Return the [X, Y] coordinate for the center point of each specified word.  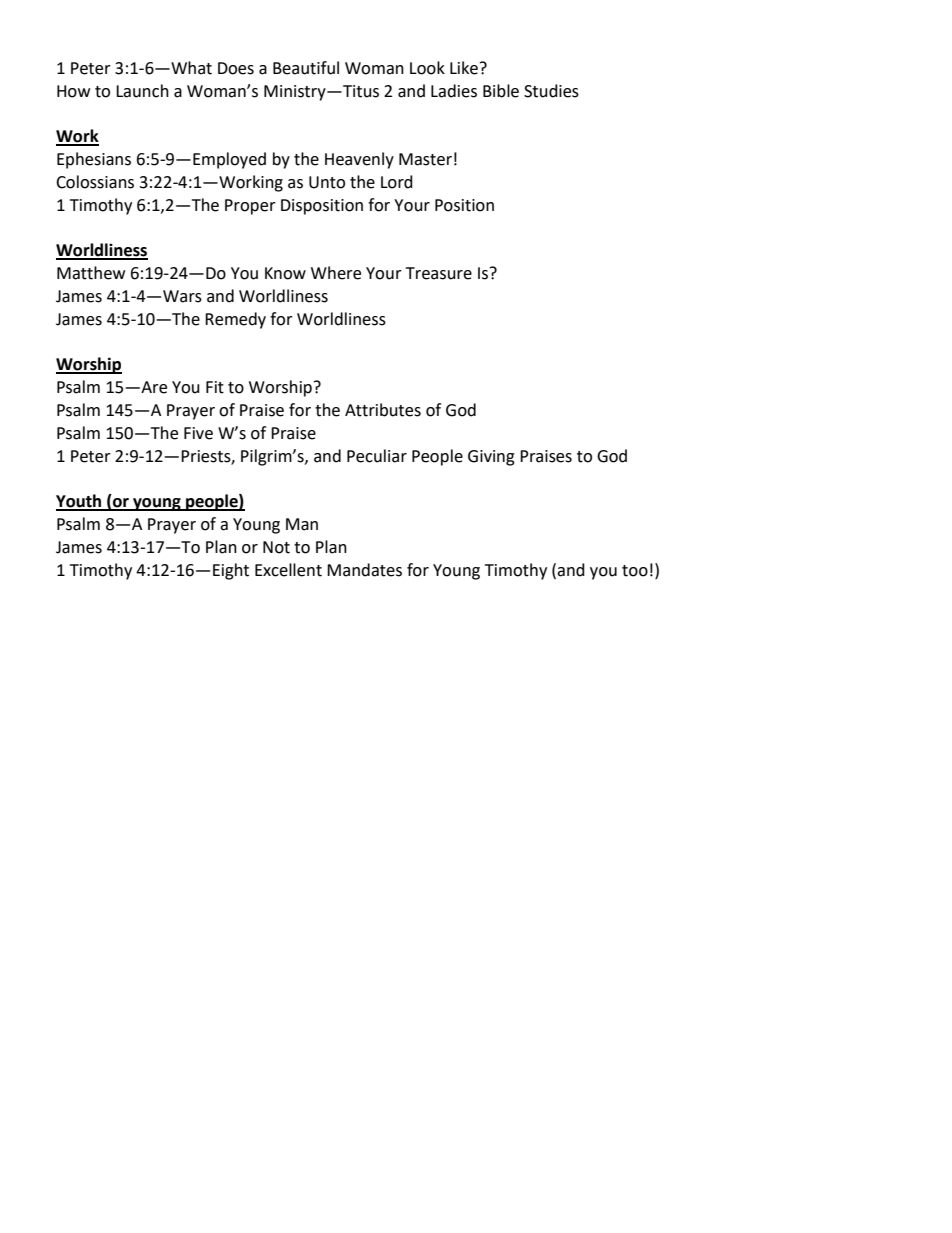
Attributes [383, 410]
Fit [215, 387]
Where [336, 273]
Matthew [91, 273]
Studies [551, 91]
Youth [80, 502]
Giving [491, 458]
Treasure [439, 273]
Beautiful [306, 68]
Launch [142, 91]
